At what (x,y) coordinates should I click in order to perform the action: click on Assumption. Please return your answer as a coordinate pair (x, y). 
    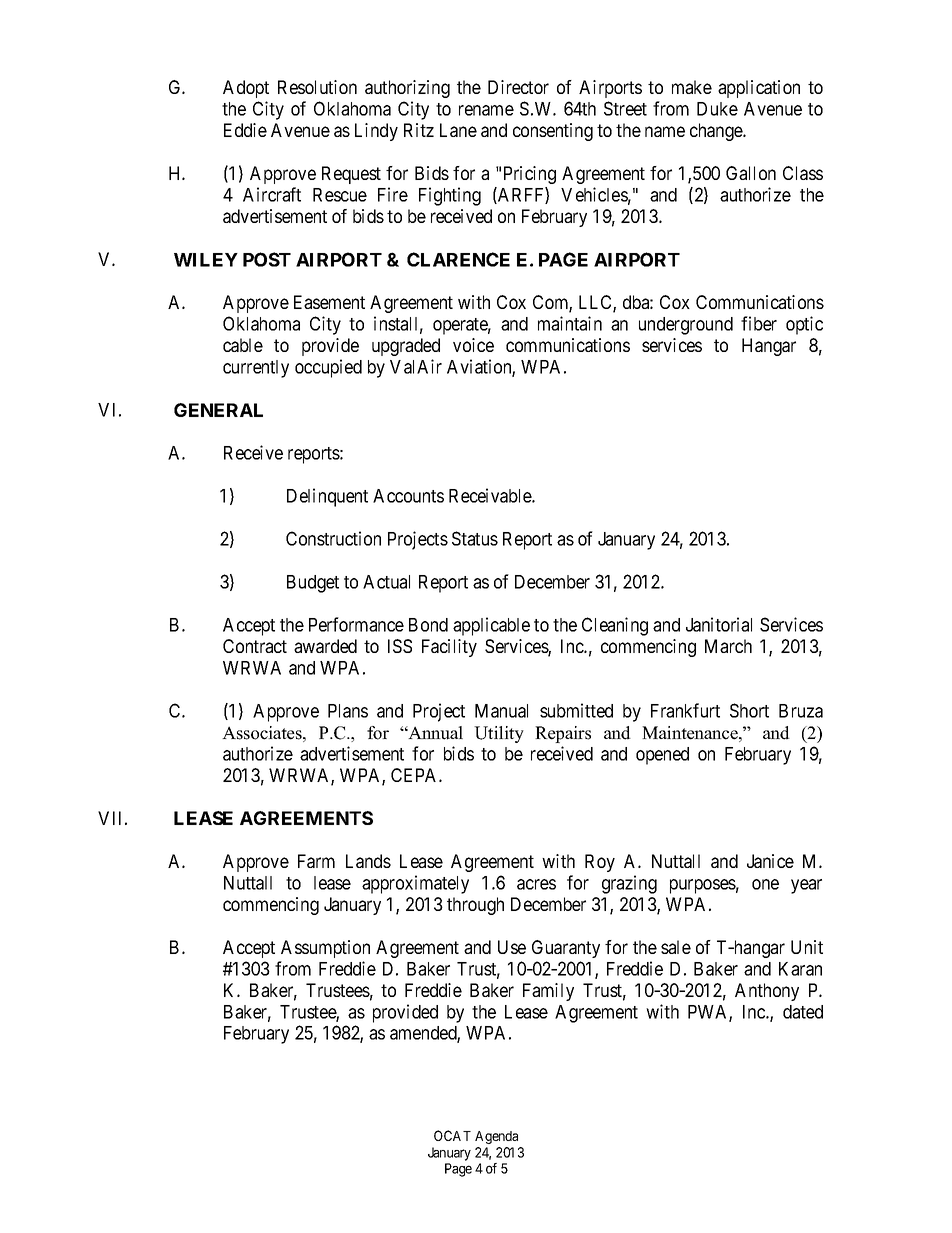
    Looking at the image, I should click on (325, 949).
